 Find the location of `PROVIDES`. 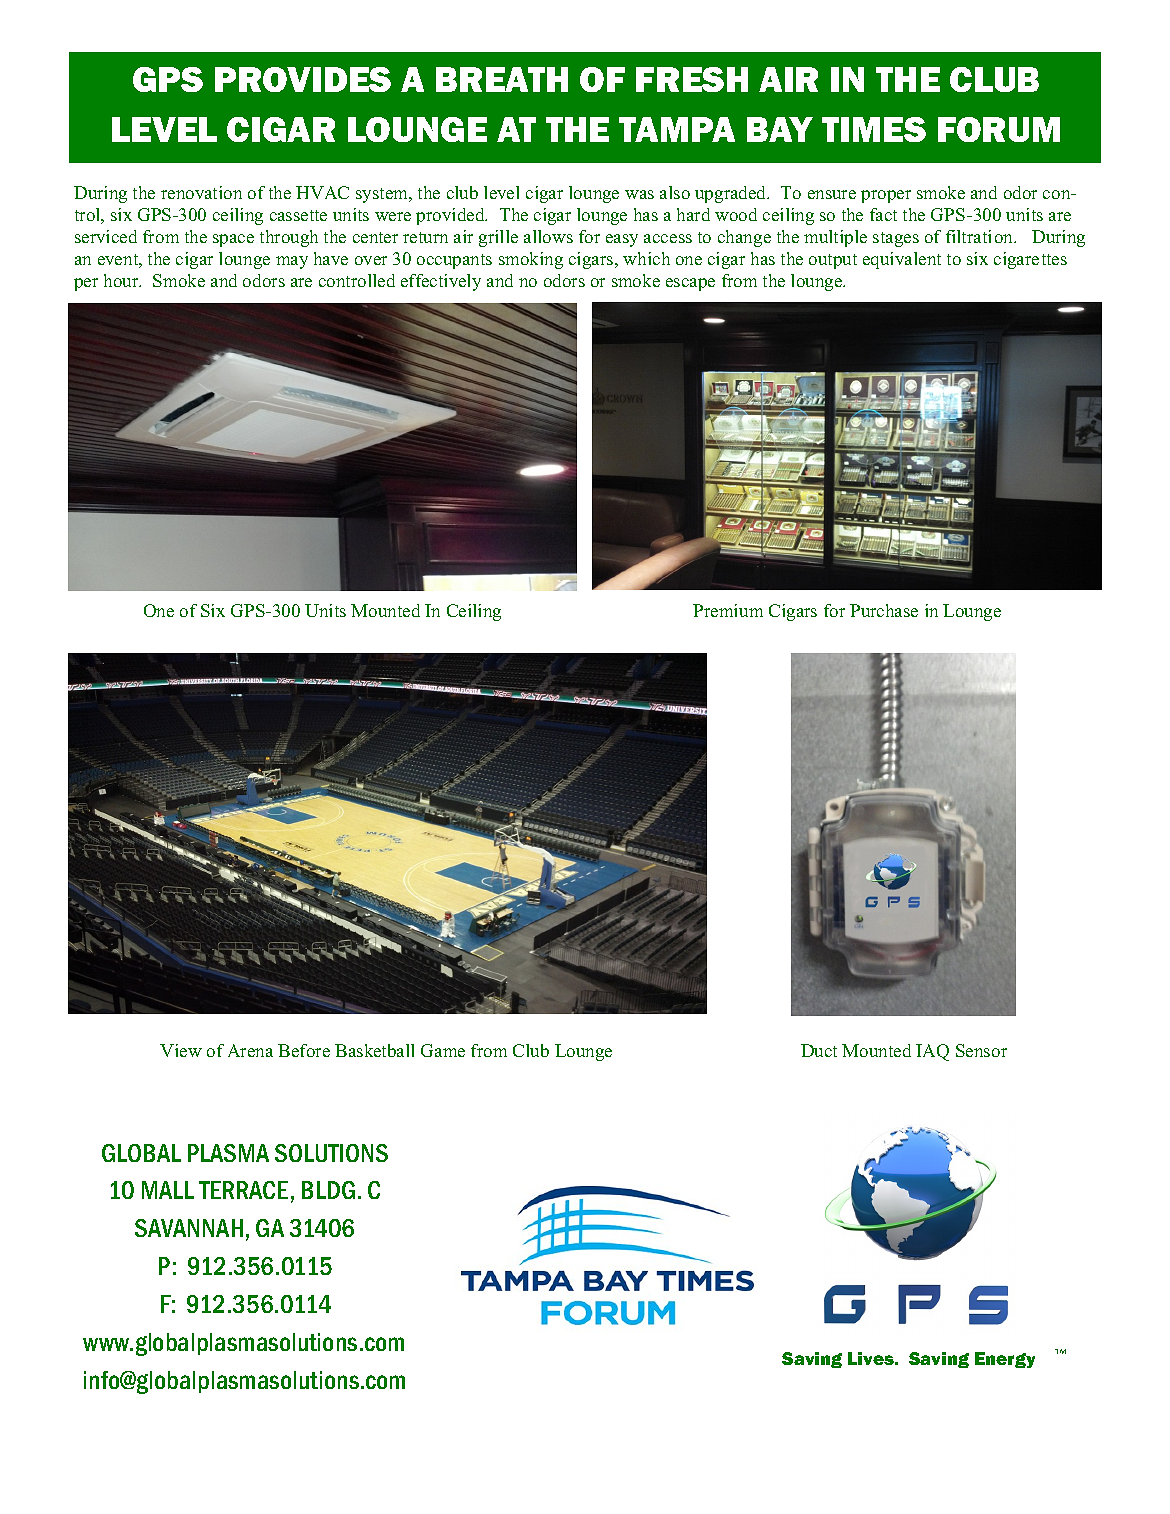

PROVIDES is located at coordinates (303, 79).
